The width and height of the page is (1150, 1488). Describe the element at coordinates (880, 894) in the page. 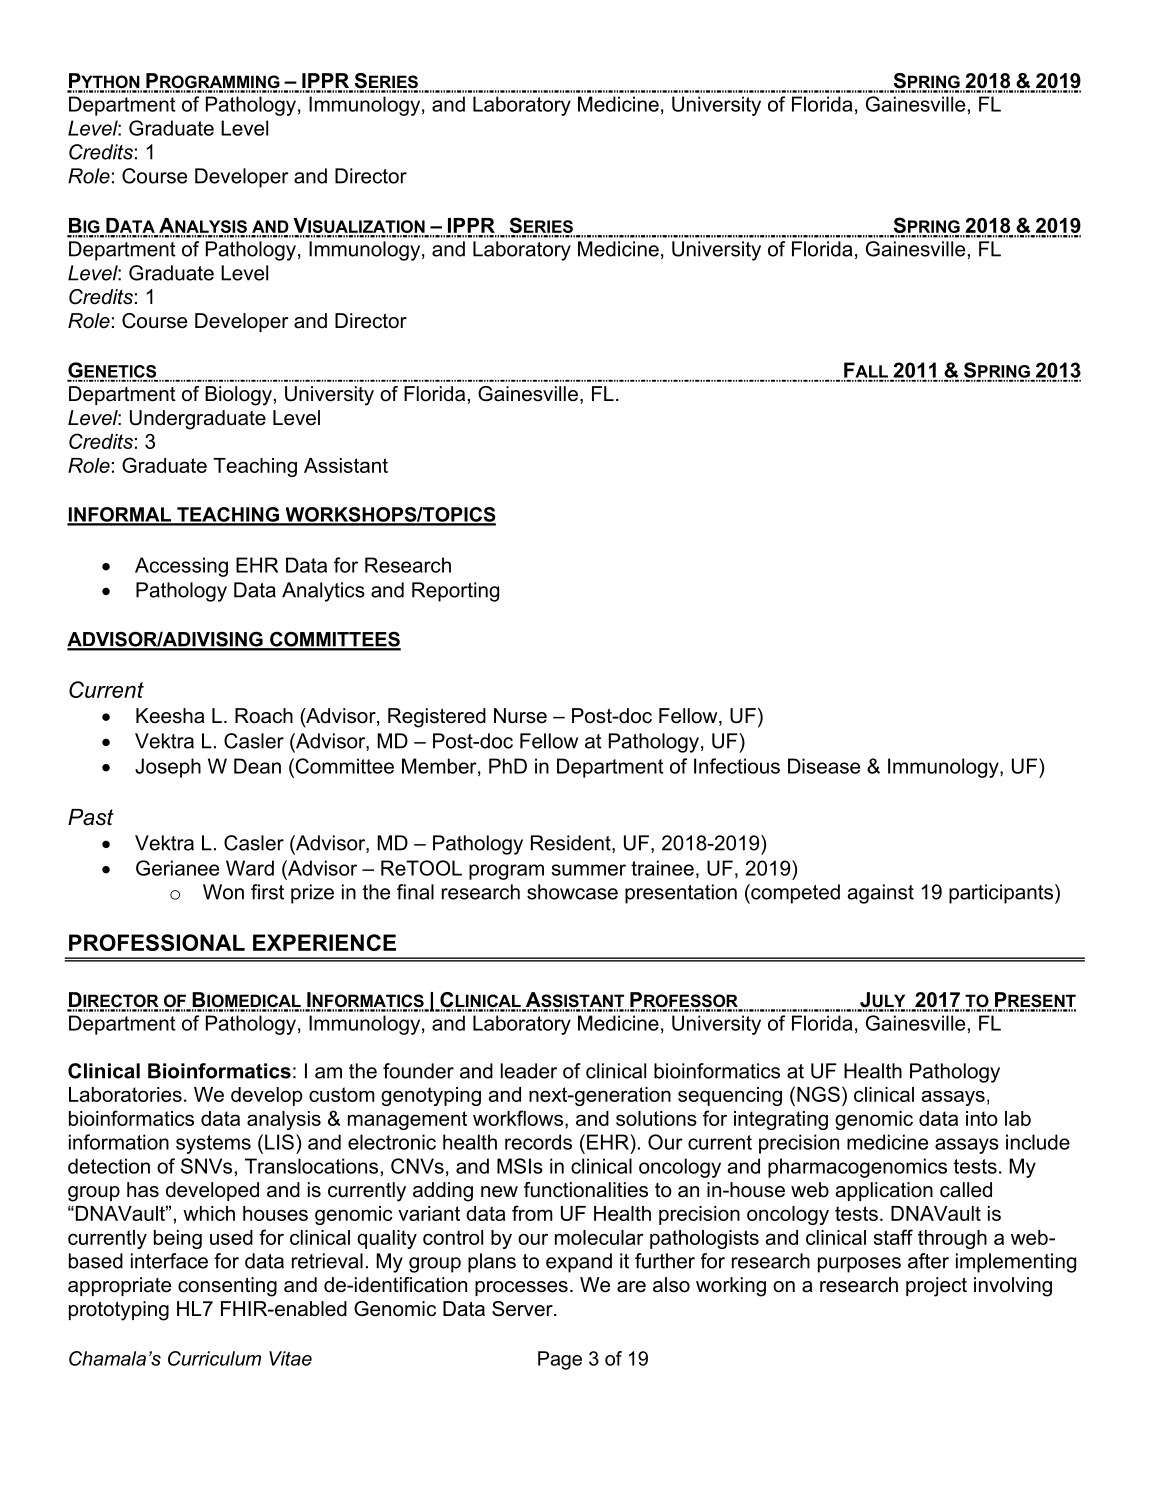

I see `against` at that location.
